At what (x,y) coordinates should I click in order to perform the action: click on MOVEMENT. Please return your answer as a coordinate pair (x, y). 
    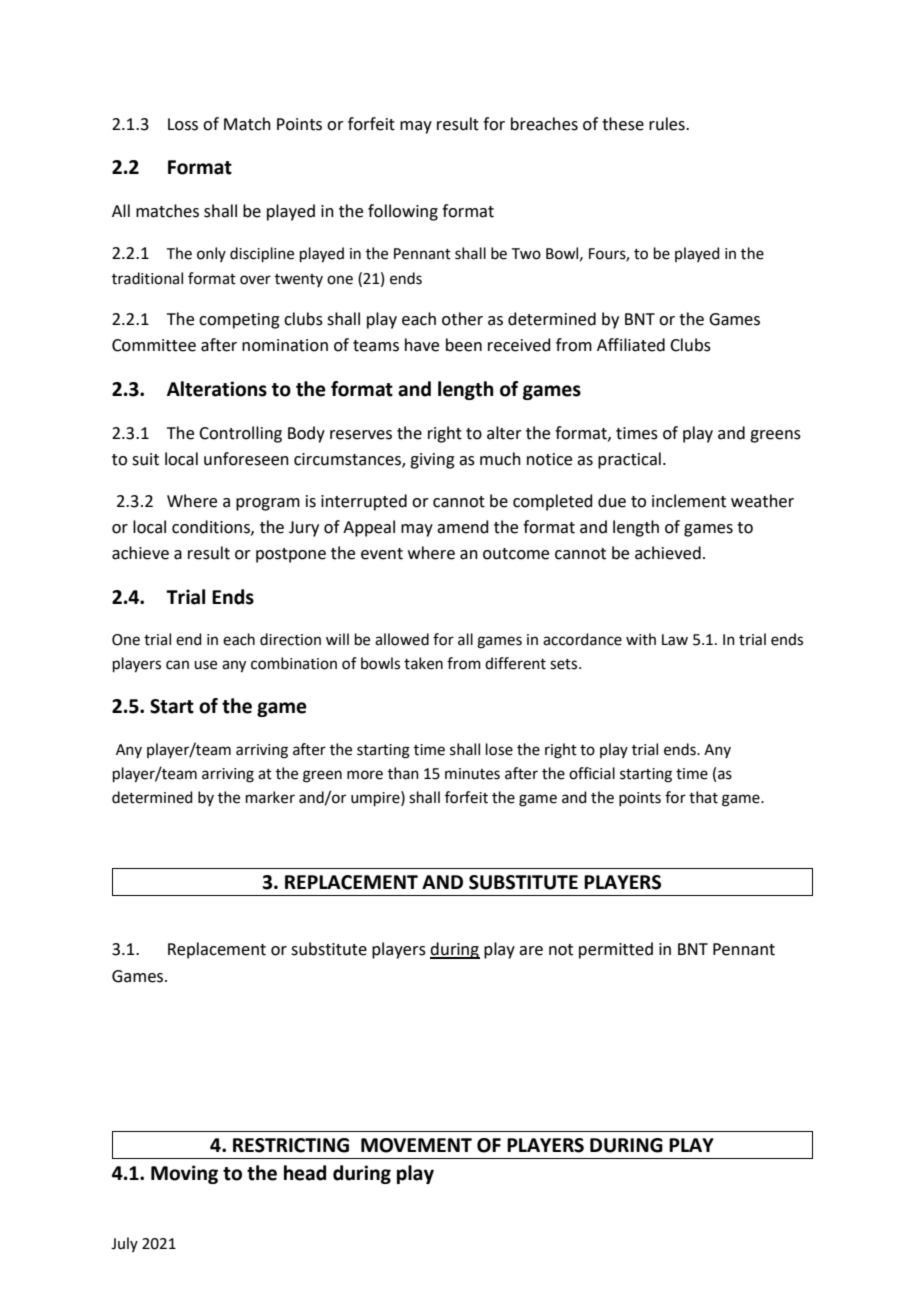
    Looking at the image, I should click on (416, 1145).
